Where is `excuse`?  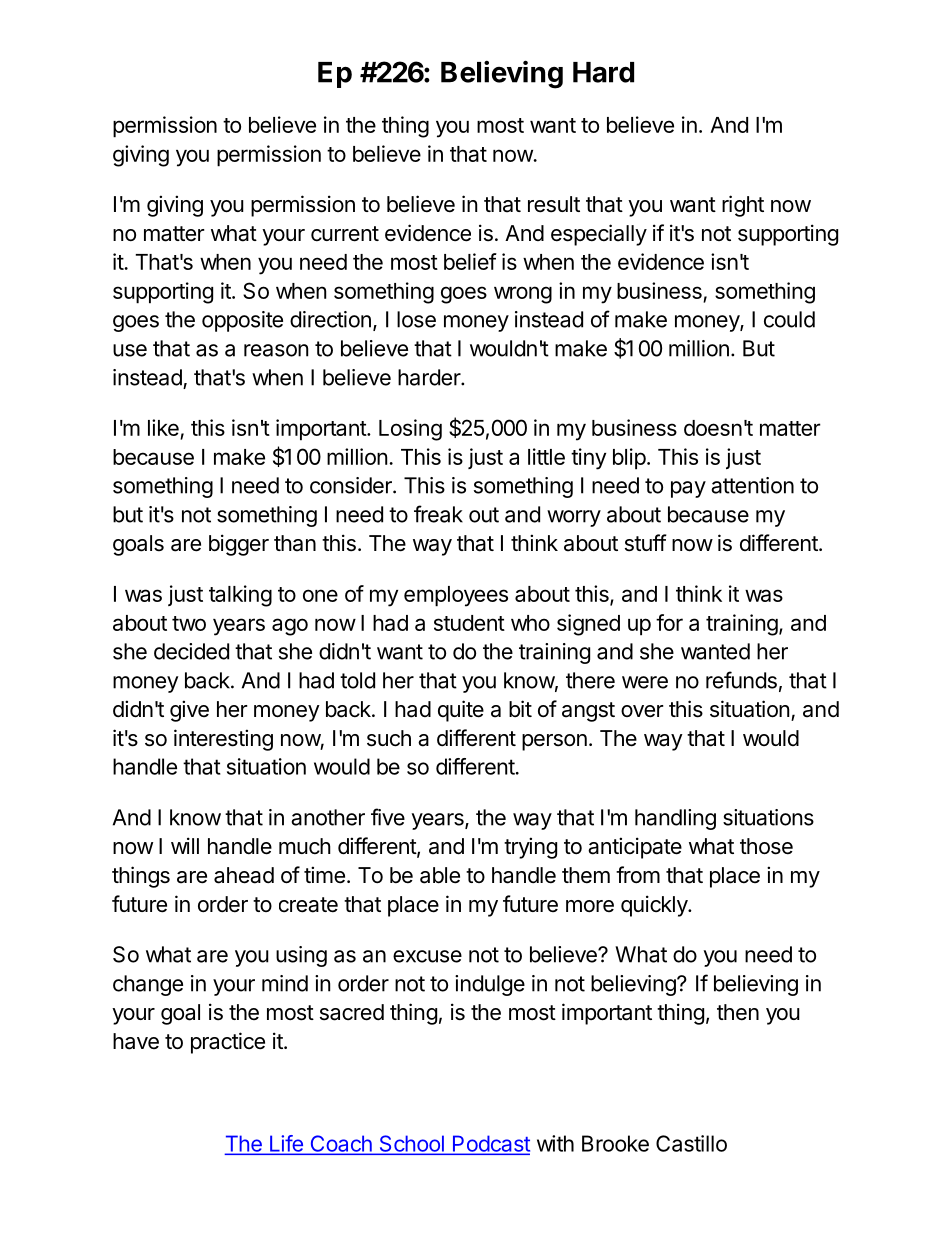 excuse is located at coordinates (427, 956).
